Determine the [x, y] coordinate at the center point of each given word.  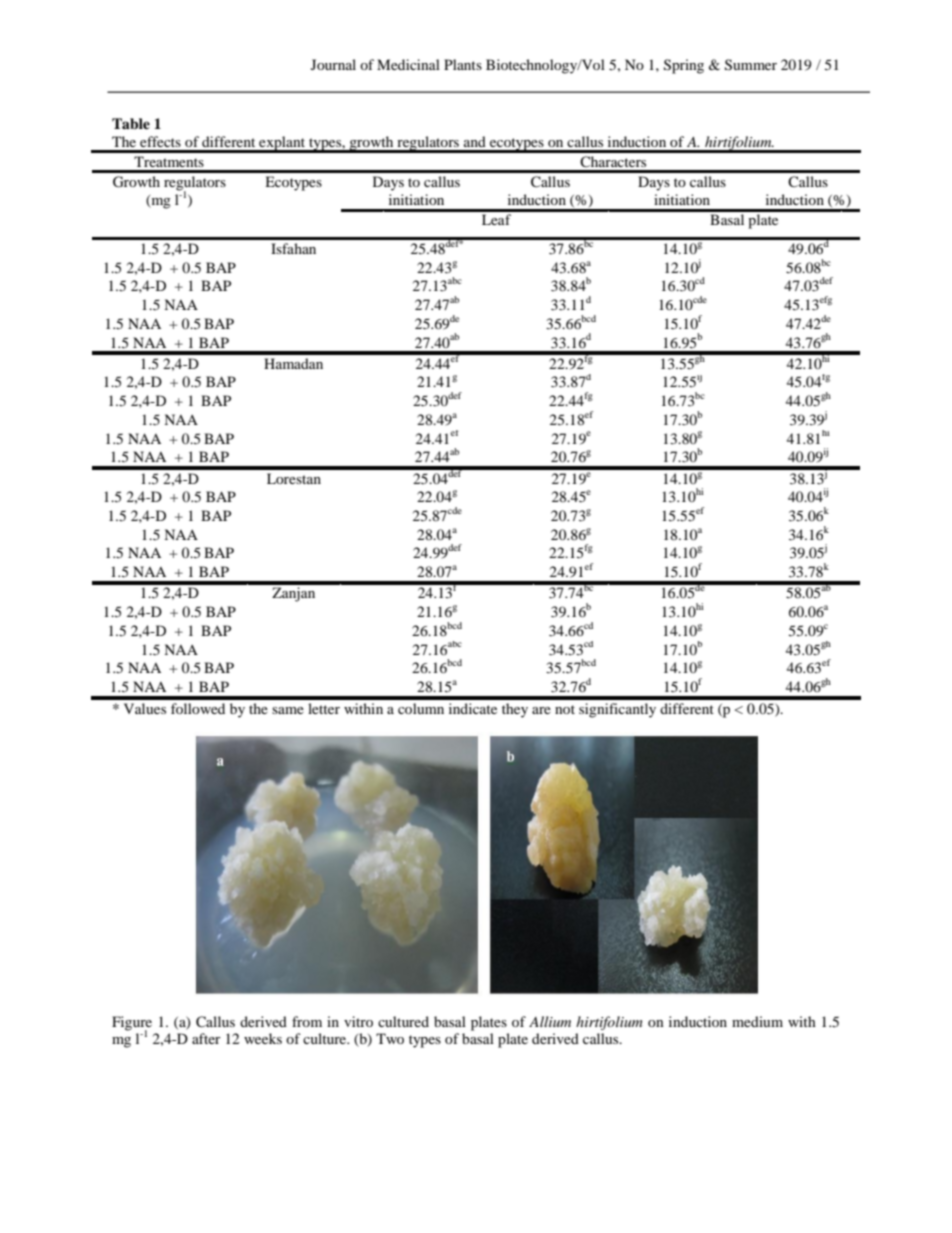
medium [757, 1021]
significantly [617, 710]
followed [198, 708]
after [206, 1038]
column [421, 708]
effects [160, 141]
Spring [684, 66]
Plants [463, 64]
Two [390, 1038]
